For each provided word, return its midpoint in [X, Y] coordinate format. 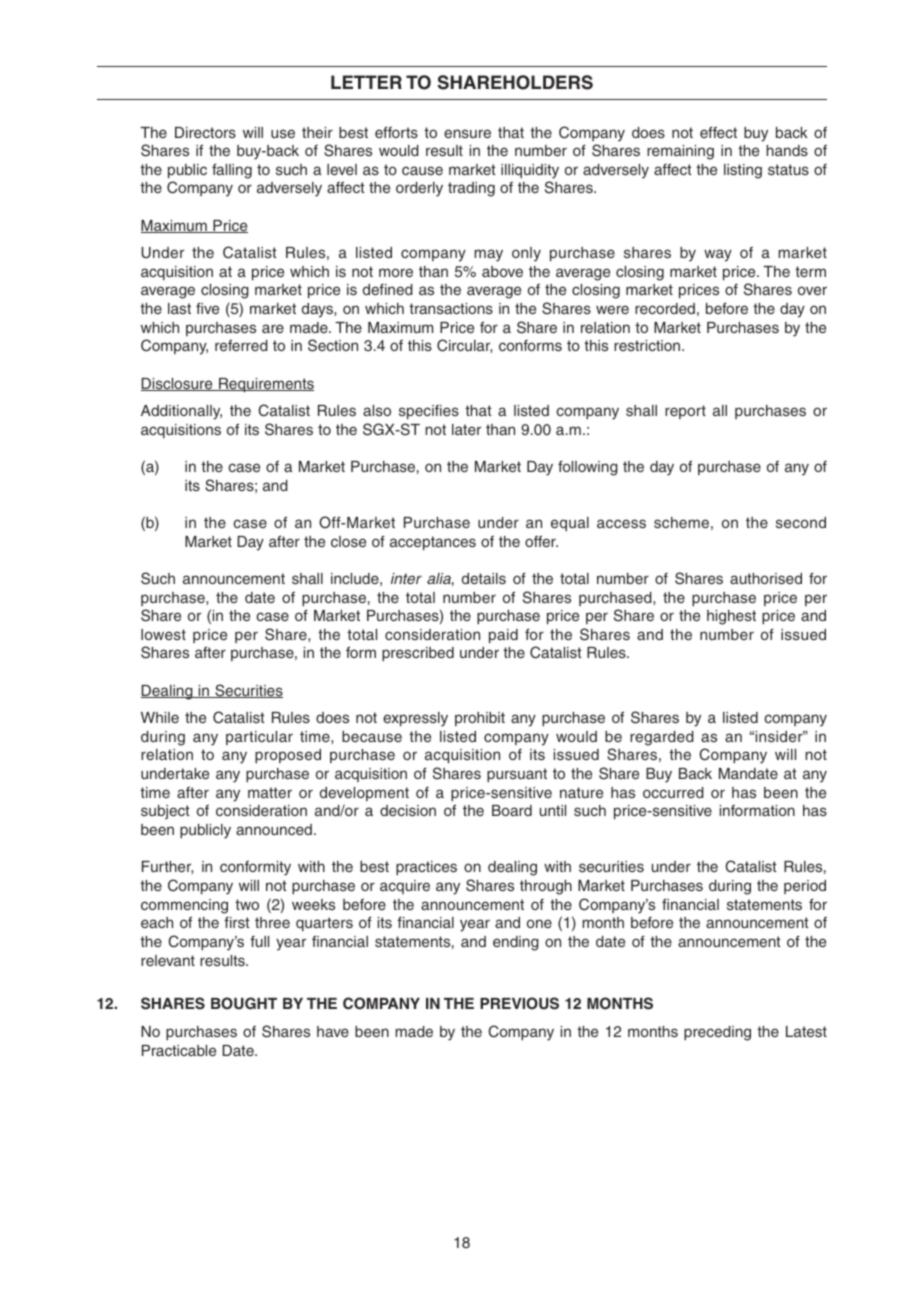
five [207, 308]
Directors [205, 132]
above [502, 271]
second [801, 522]
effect [718, 132]
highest [731, 617]
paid [503, 636]
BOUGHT [244, 1003]
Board [512, 810]
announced [274, 829]
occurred [673, 792]
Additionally [181, 412]
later [466, 429]
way [718, 255]
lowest [163, 634]
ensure [467, 133]
